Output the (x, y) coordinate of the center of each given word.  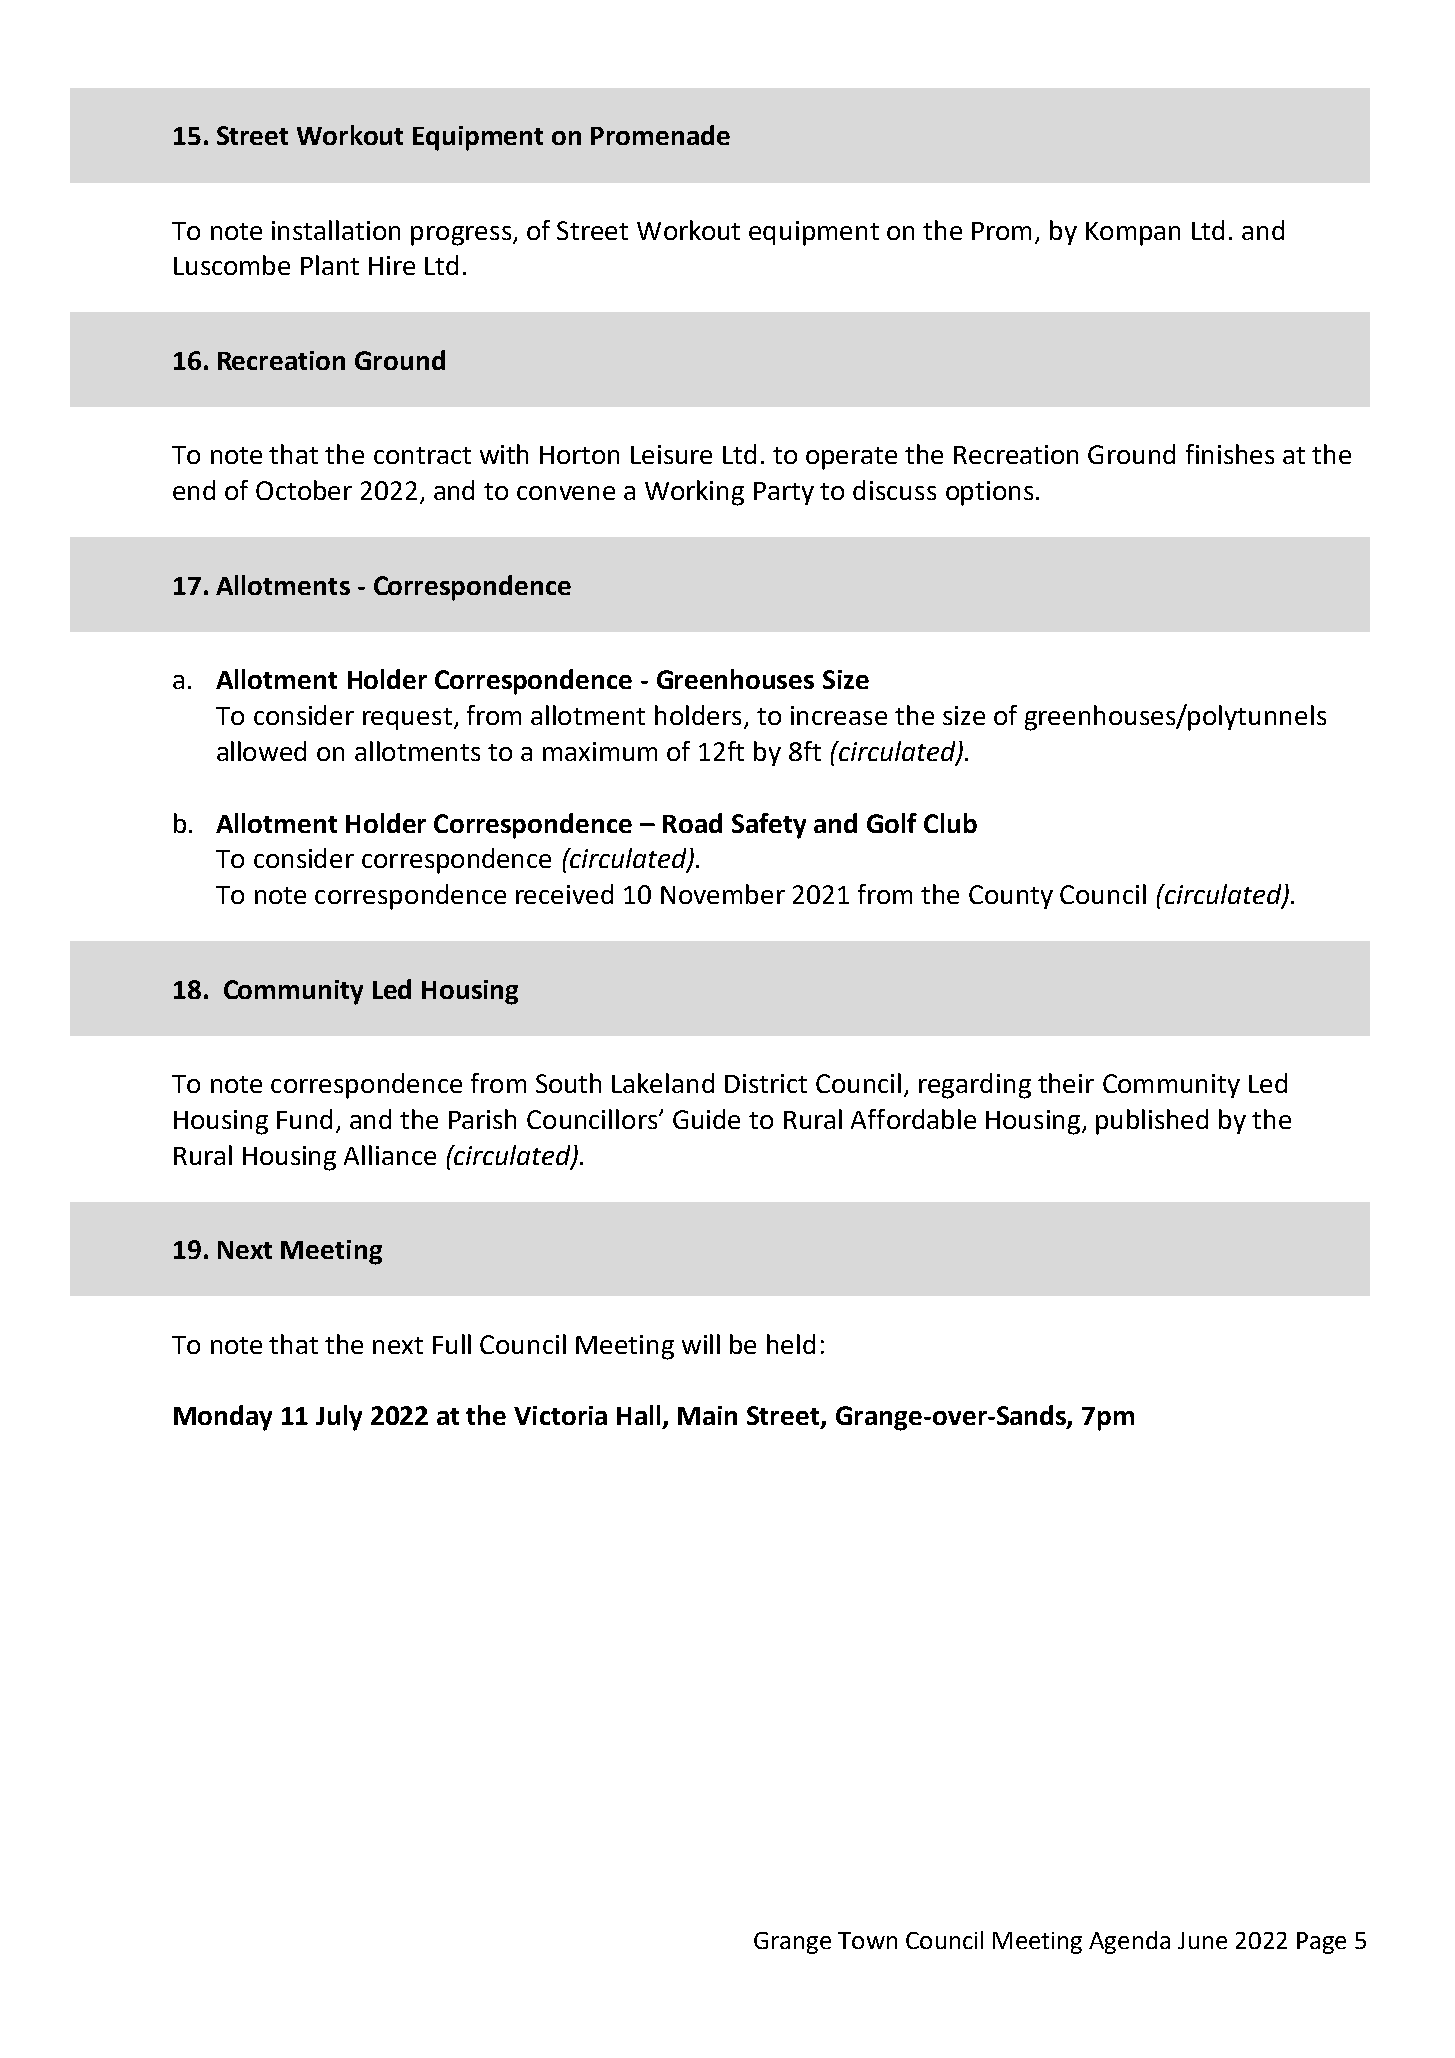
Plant (330, 265)
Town (867, 1940)
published (1152, 1122)
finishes (1230, 454)
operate (851, 458)
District (766, 1083)
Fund (304, 1119)
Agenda (1129, 1942)
